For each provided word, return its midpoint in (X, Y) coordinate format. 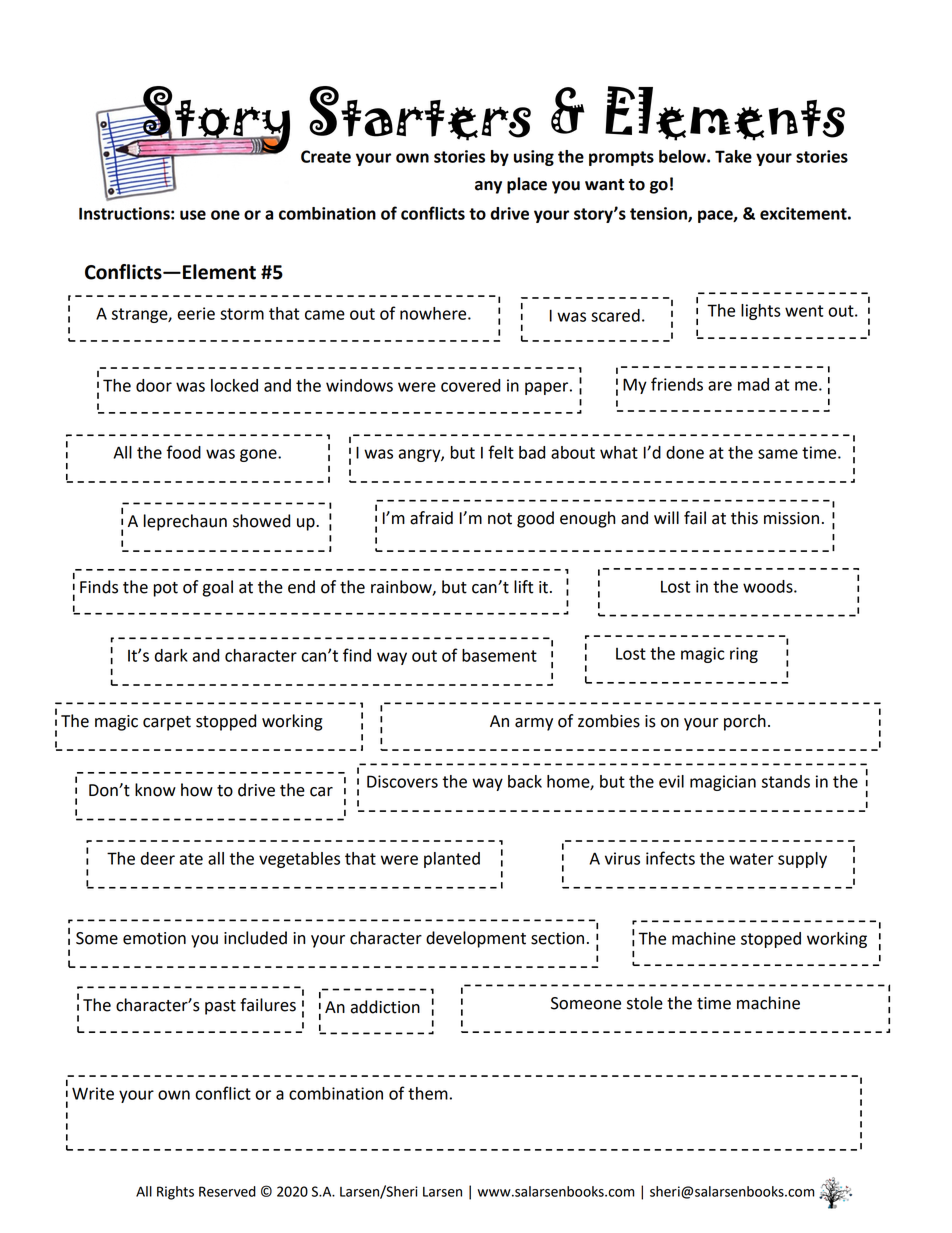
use (193, 215)
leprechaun (185, 522)
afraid (431, 518)
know (155, 790)
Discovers (402, 781)
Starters (420, 113)
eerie (196, 313)
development (476, 939)
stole (645, 1003)
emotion (154, 938)
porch (745, 722)
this (744, 518)
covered (471, 385)
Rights (175, 1193)
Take (733, 156)
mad (753, 384)
